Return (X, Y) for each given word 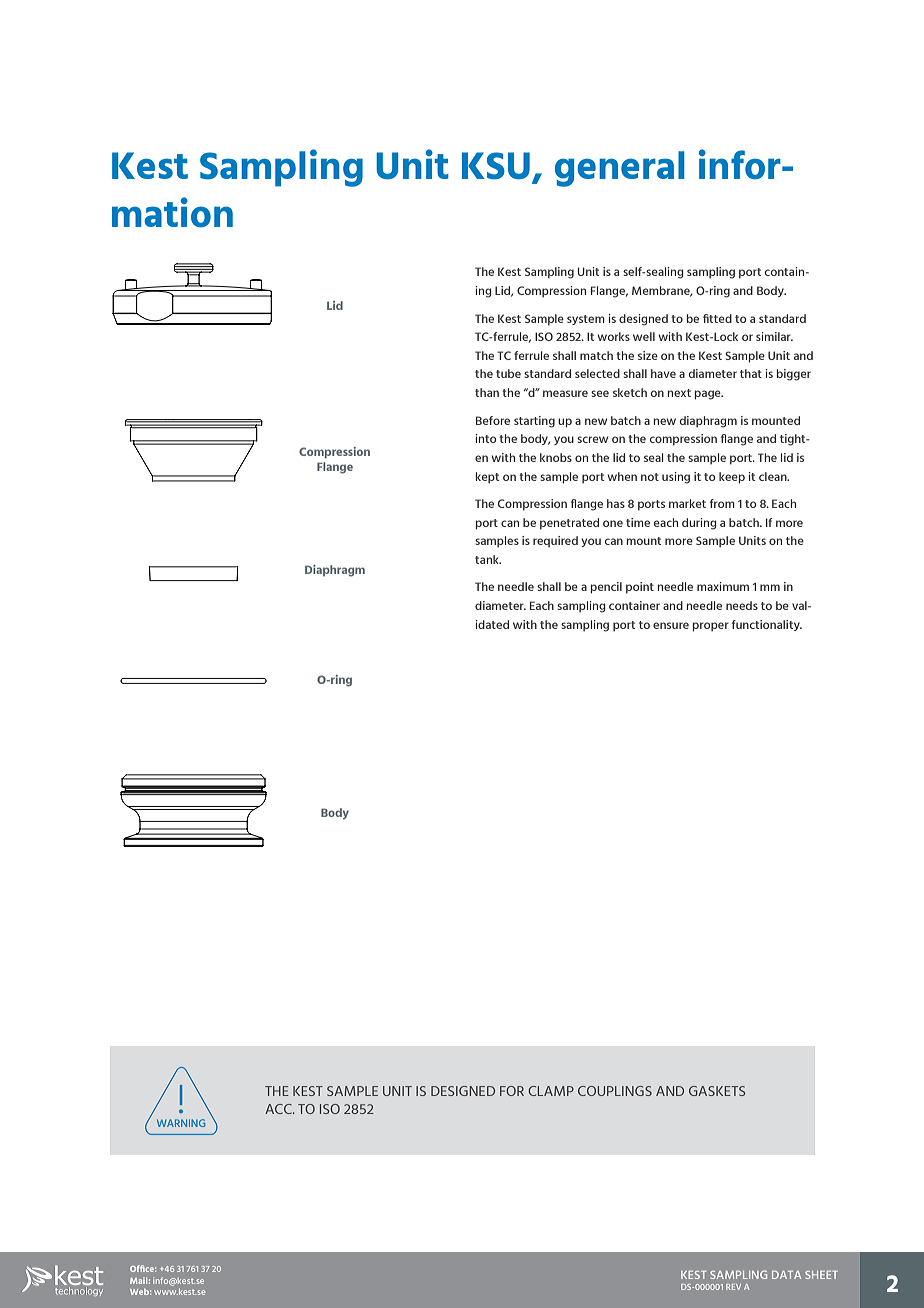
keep (732, 478)
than (487, 392)
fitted (717, 318)
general (620, 169)
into (485, 438)
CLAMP (551, 1091)
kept (487, 478)
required (555, 541)
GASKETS (717, 1091)
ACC (279, 1109)
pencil (606, 588)
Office (143, 1268)
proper (711, 627)
